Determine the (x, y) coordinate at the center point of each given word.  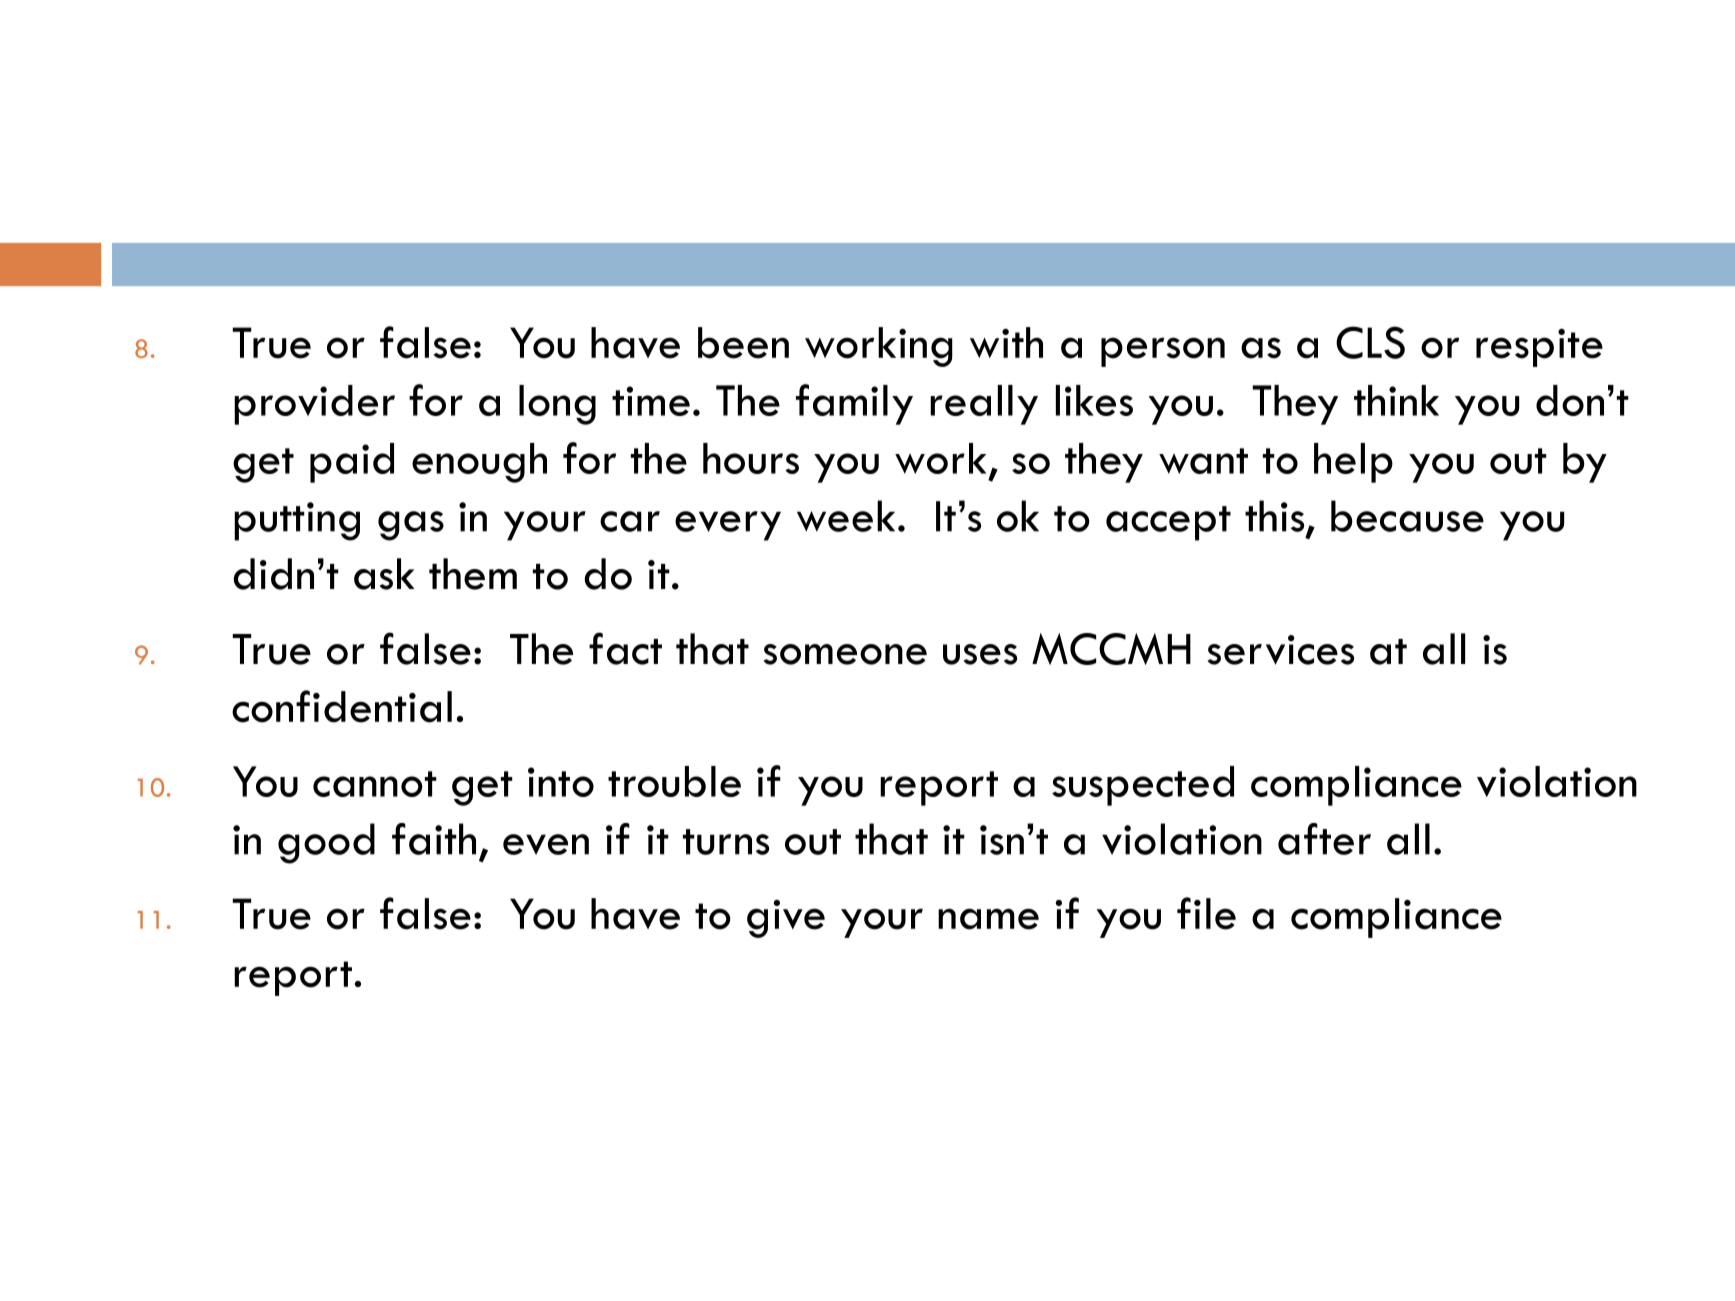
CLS (1370, 342)
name (988, 919)
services (1281, 650)
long (557, 405)
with (1006, 342)
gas (411, 526)
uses (980, 654)
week (846, 516)
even (546, 844)
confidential (342, 706)
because (1407, 516)
